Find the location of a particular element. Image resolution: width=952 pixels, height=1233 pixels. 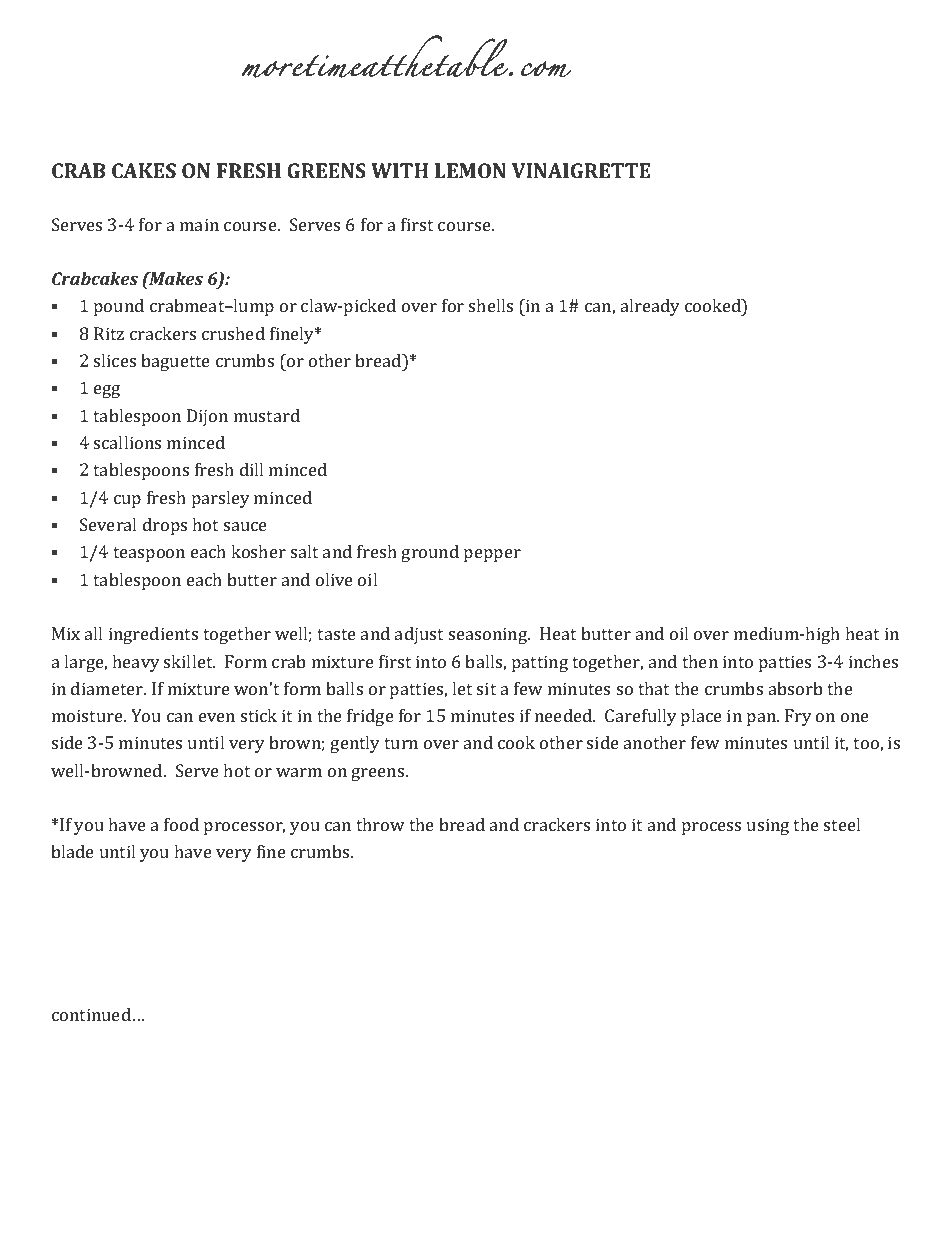

ground is located at coordinates (430, 553).
